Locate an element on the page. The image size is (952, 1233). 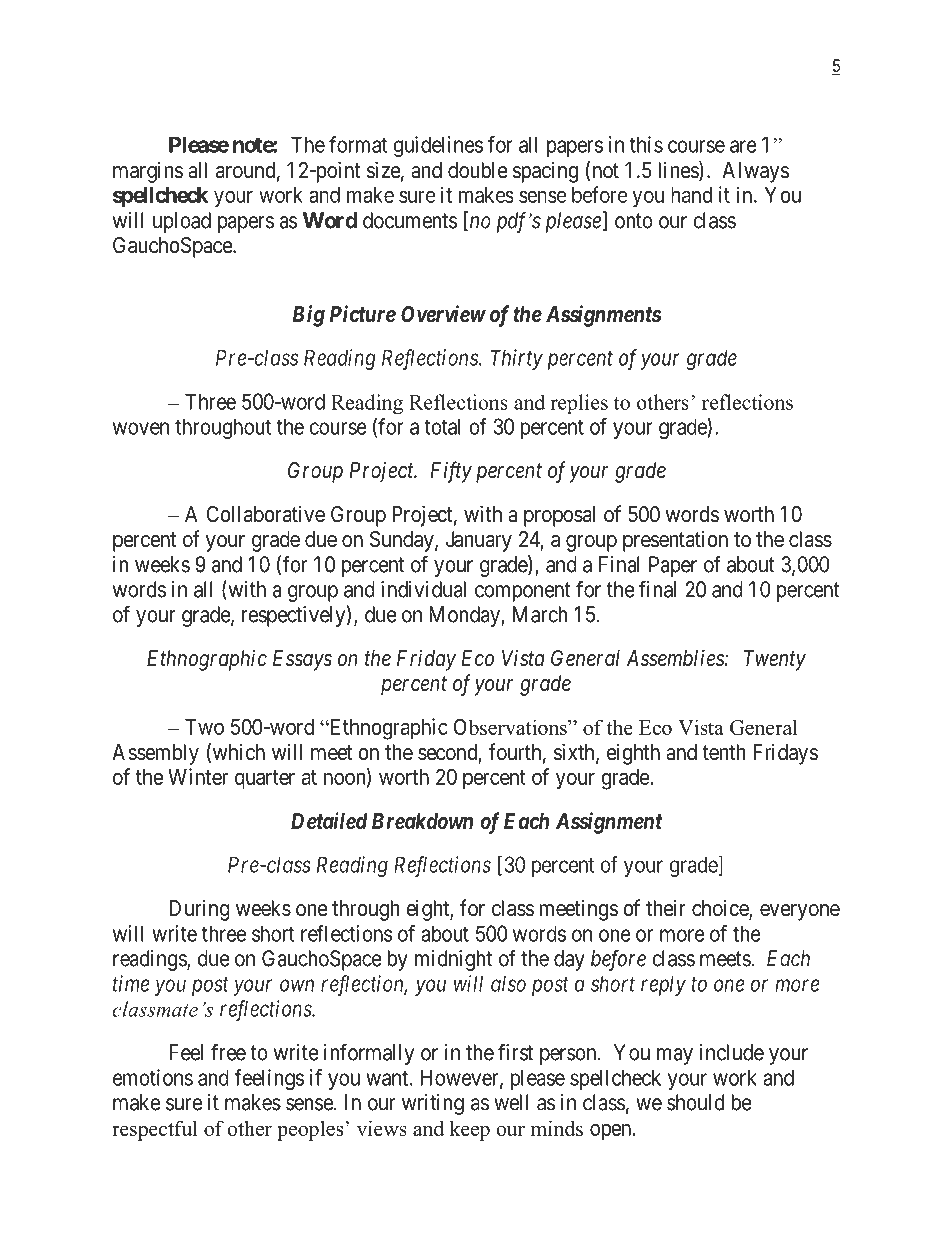
Always is located at coordinates (756, 172).
